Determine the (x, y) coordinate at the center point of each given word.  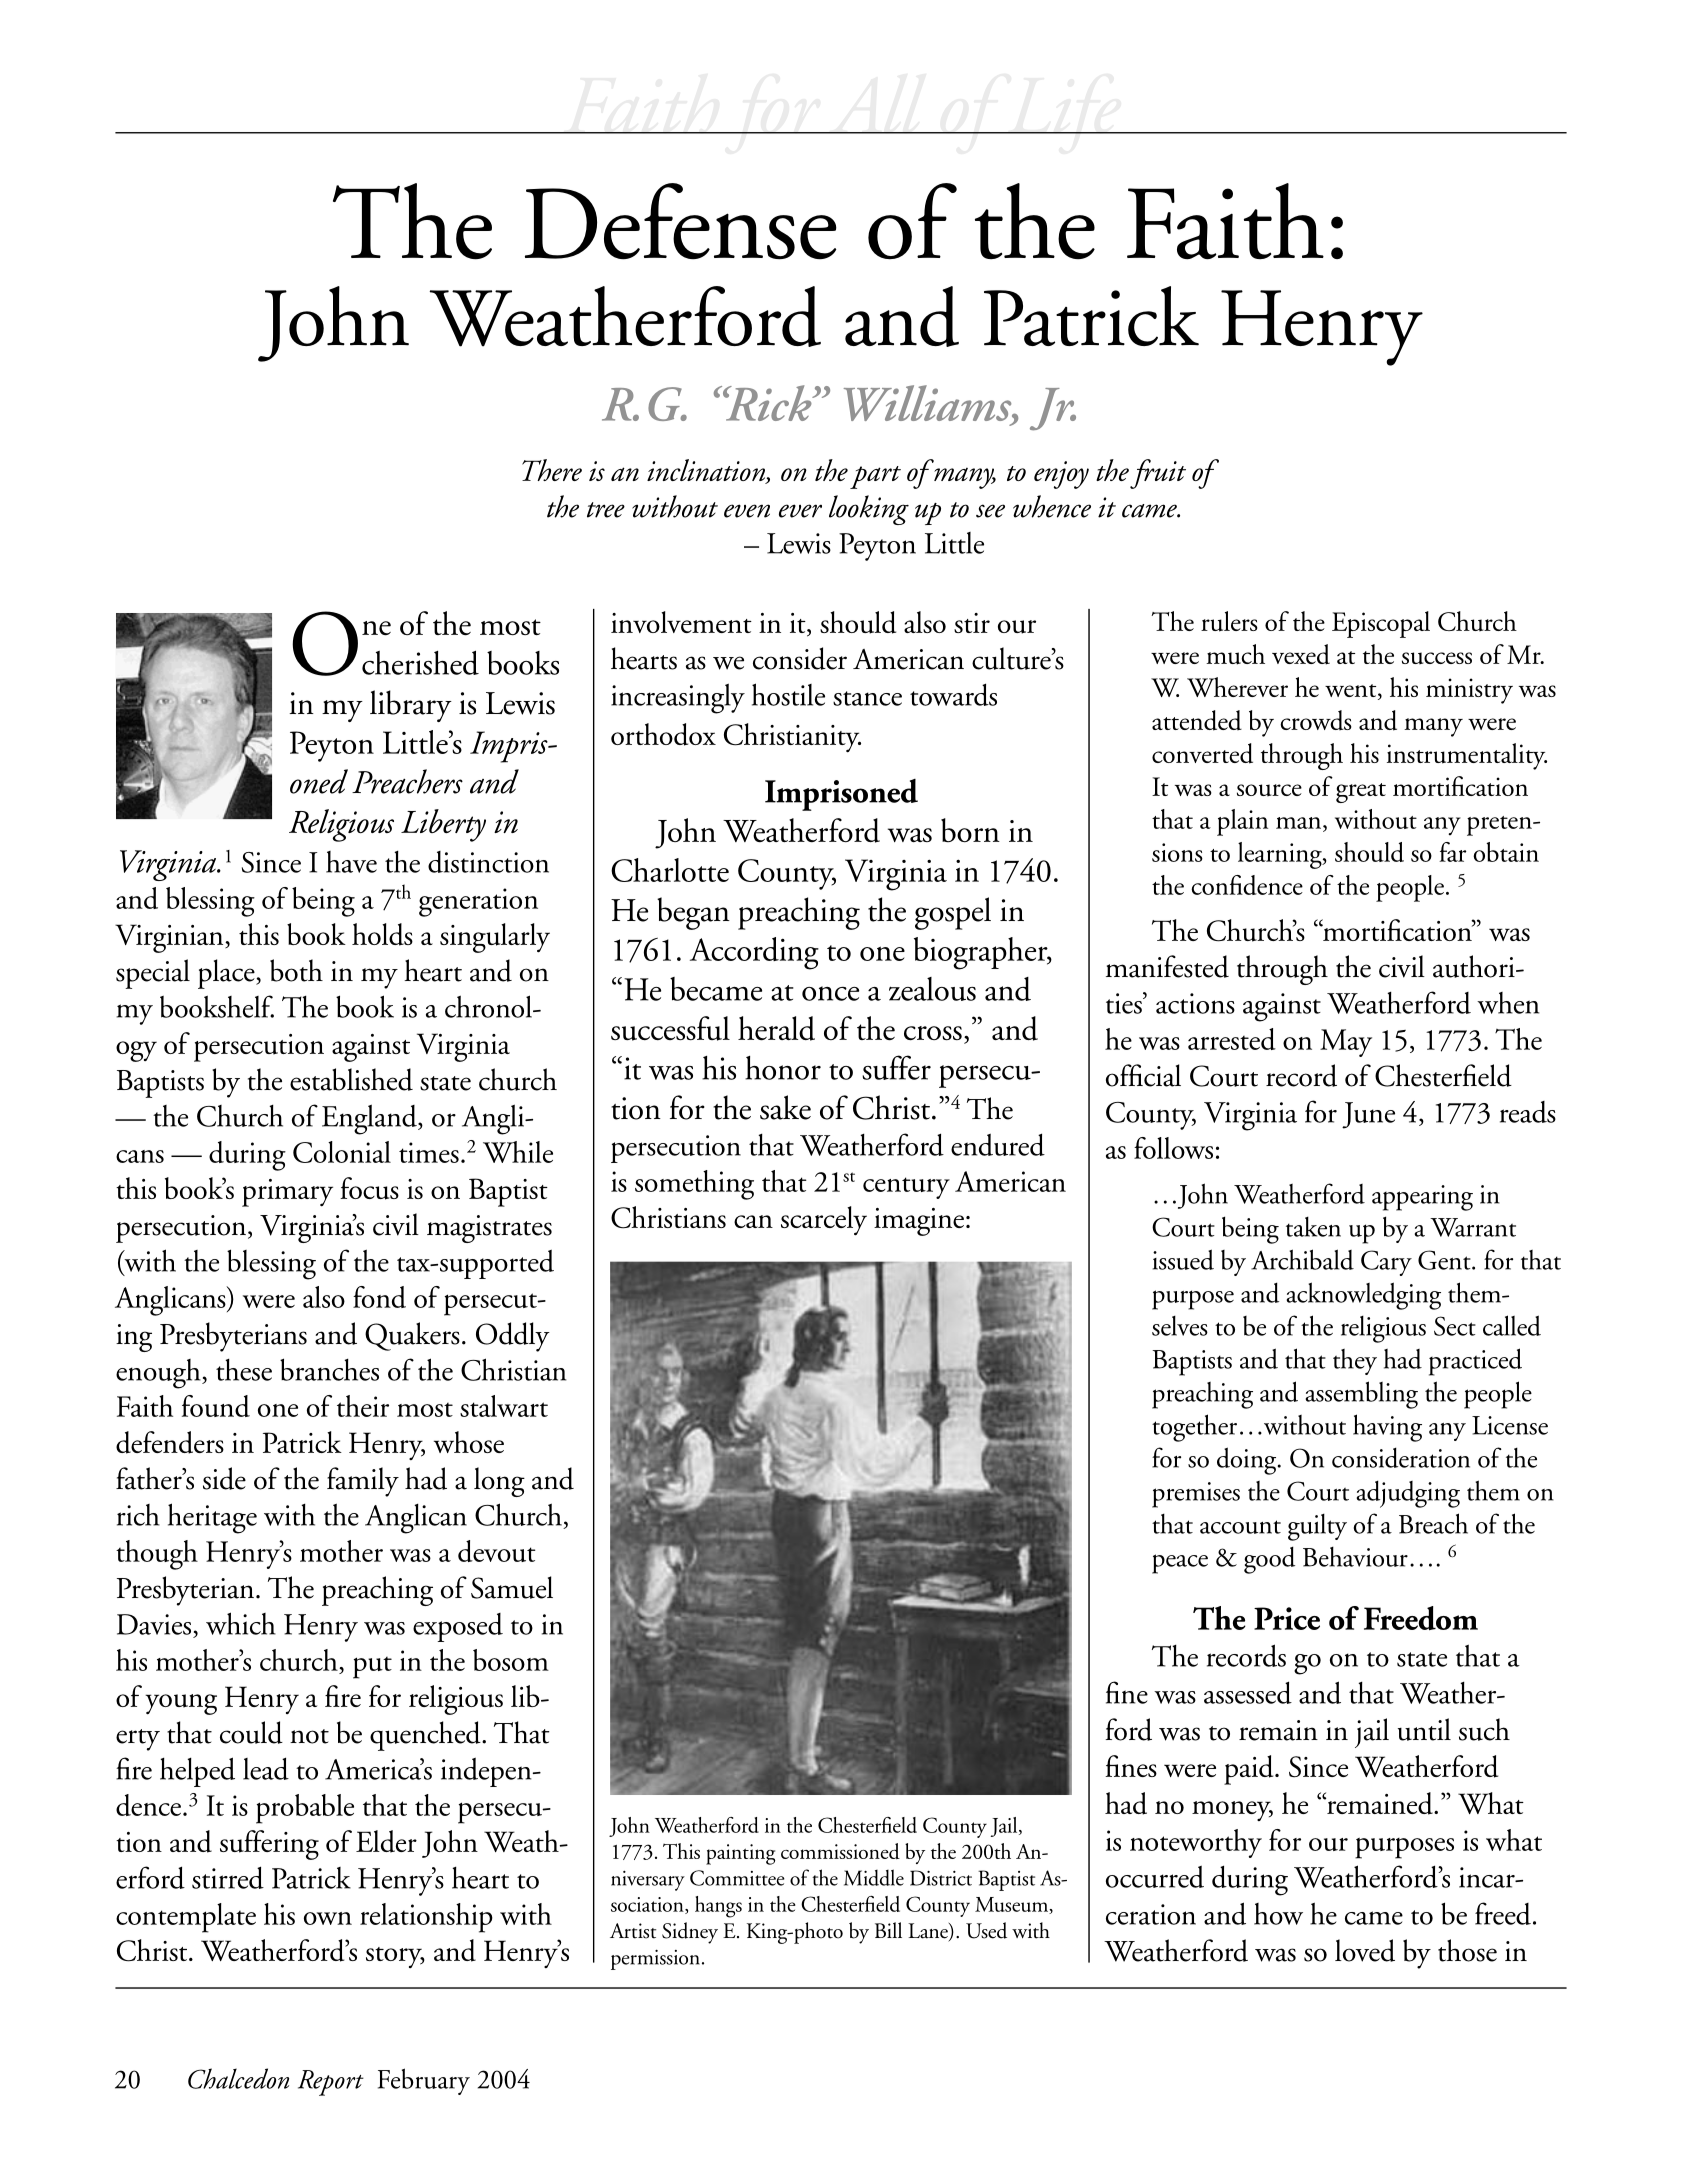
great (1361, 793)
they (1355, 1362)
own (328, 1918)
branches (329, 1369)
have (351, 862)
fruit (1158, 474)
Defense (681, 221)
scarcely (824, 1221)
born (970, 830)
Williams (929, 404)
